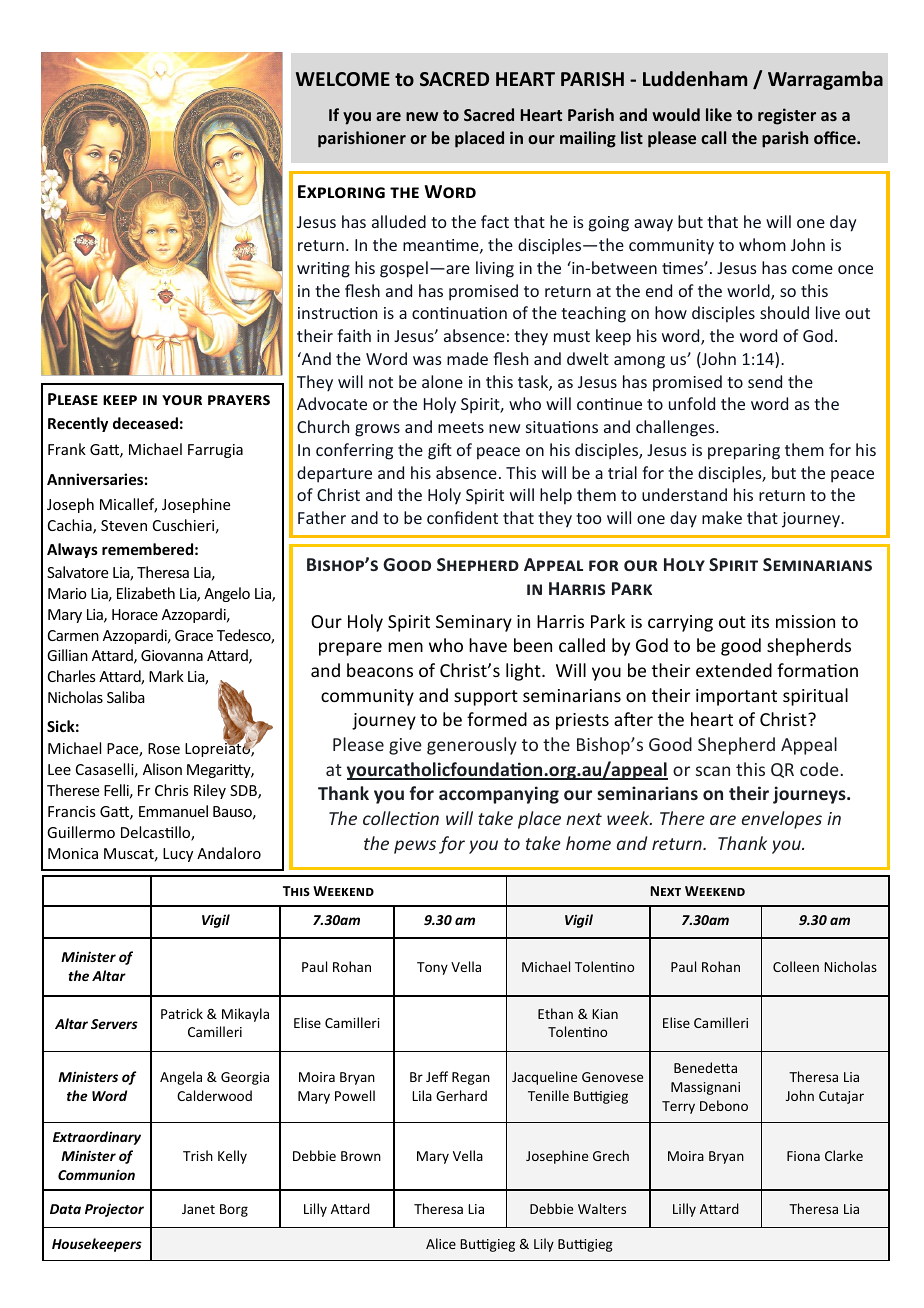  Describe the element at coordinates (341, 192) in the page. I see `Exploring` at that location.
